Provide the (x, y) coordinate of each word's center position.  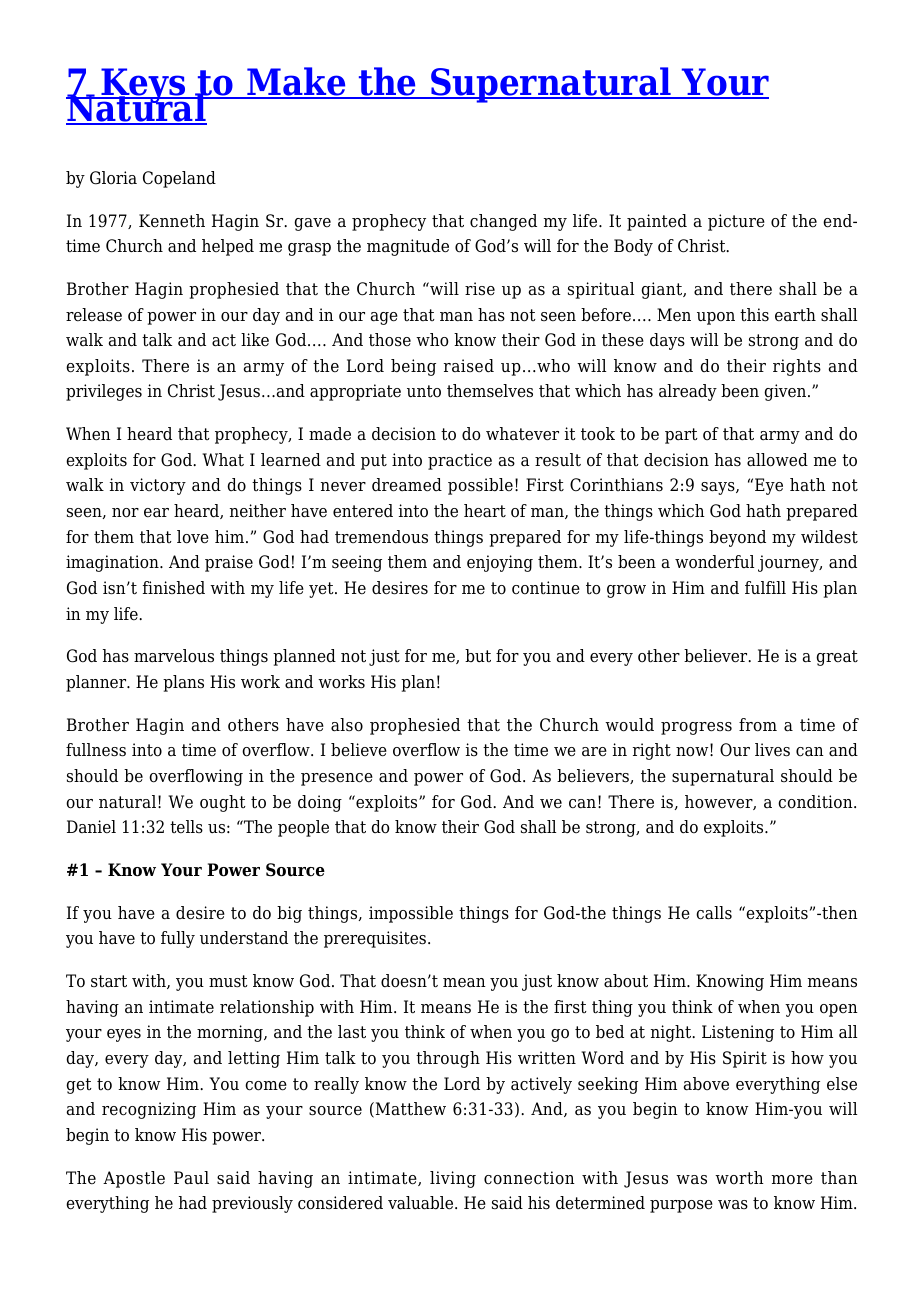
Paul (191, 1178)
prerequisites (376, 939)
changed (503, 222)
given (786, 392)
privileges (104, 392)
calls (714, 913)
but (478, 655)
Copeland (179, 179)
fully (178, 939)
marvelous (174, 656)
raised (469, 366)
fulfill (765, 587)
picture (736, 222)
